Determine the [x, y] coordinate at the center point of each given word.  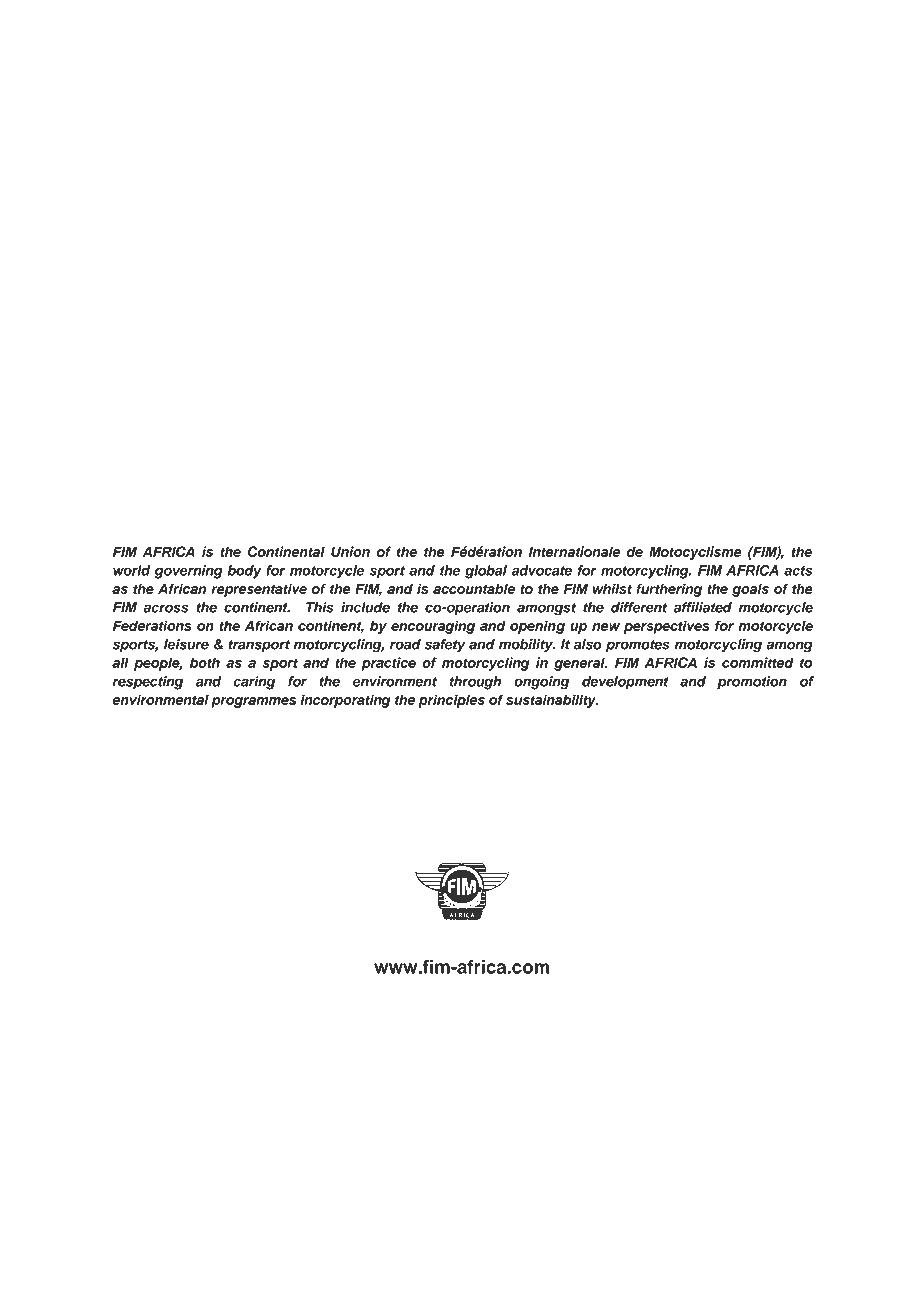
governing [188, 572]
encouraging [433, 627]
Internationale [574, 551]
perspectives [666, 627]
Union [350, 551]
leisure [186, 644]
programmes [253, 702]
